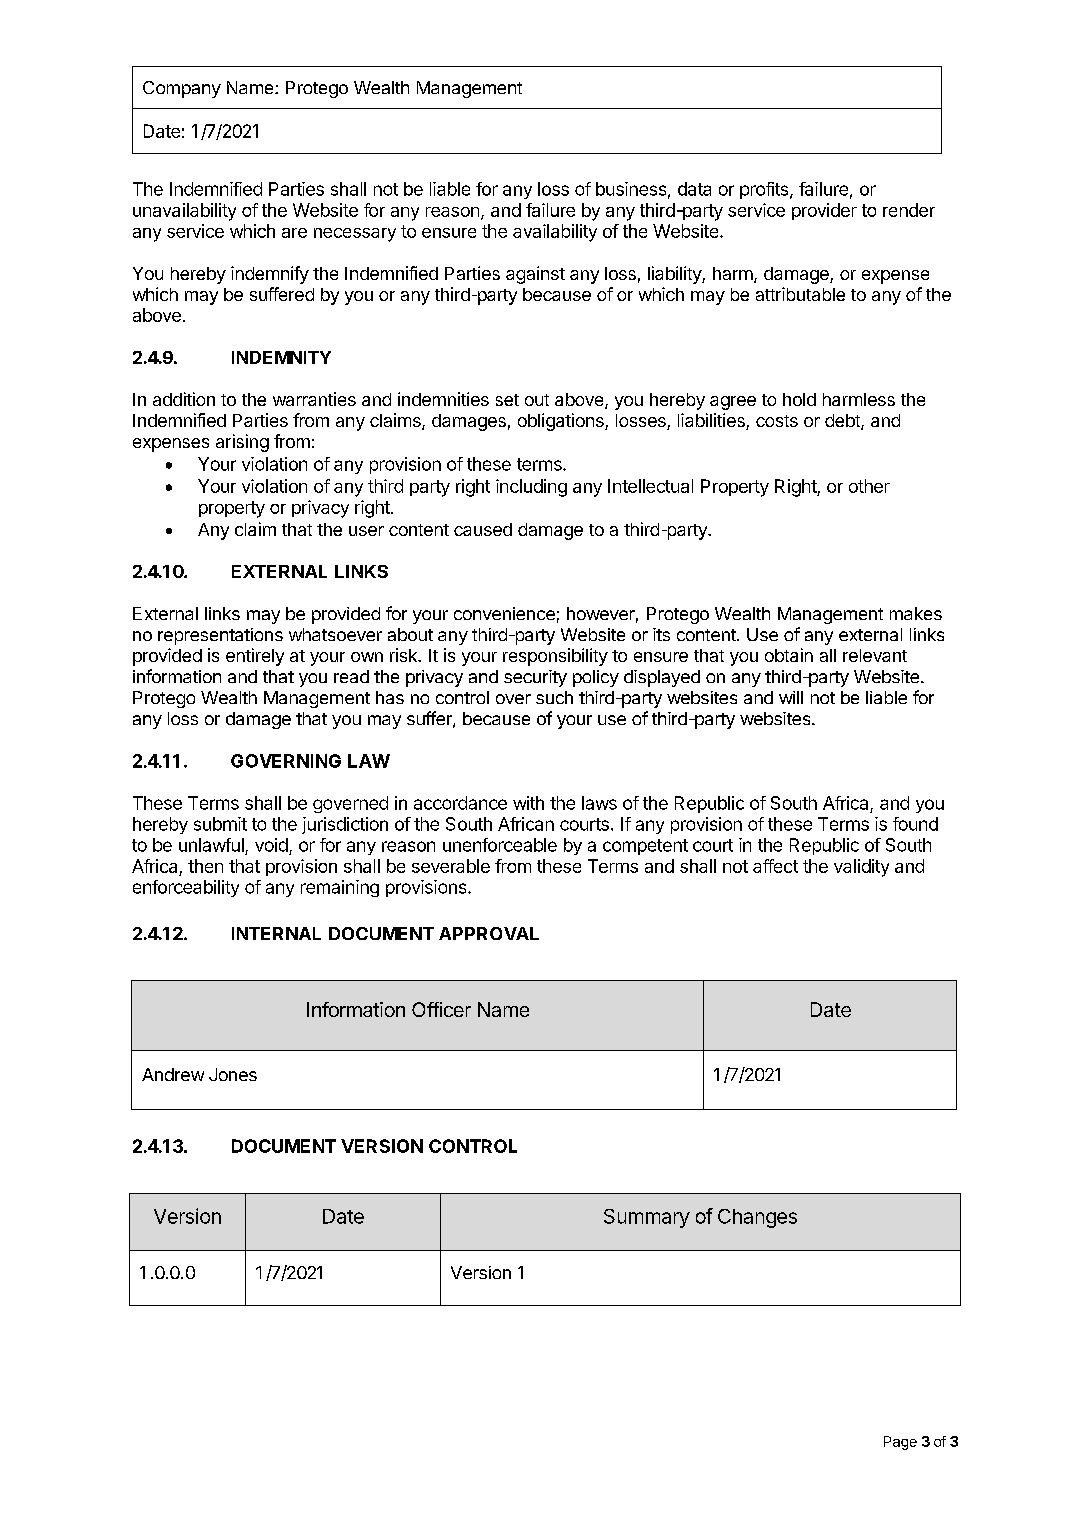 This screenshot has width=1089, height=1540. What do you see at coordinates (647, 1218) in the screenshot?
I see `Summary` at bounding box center [647, 1218].
